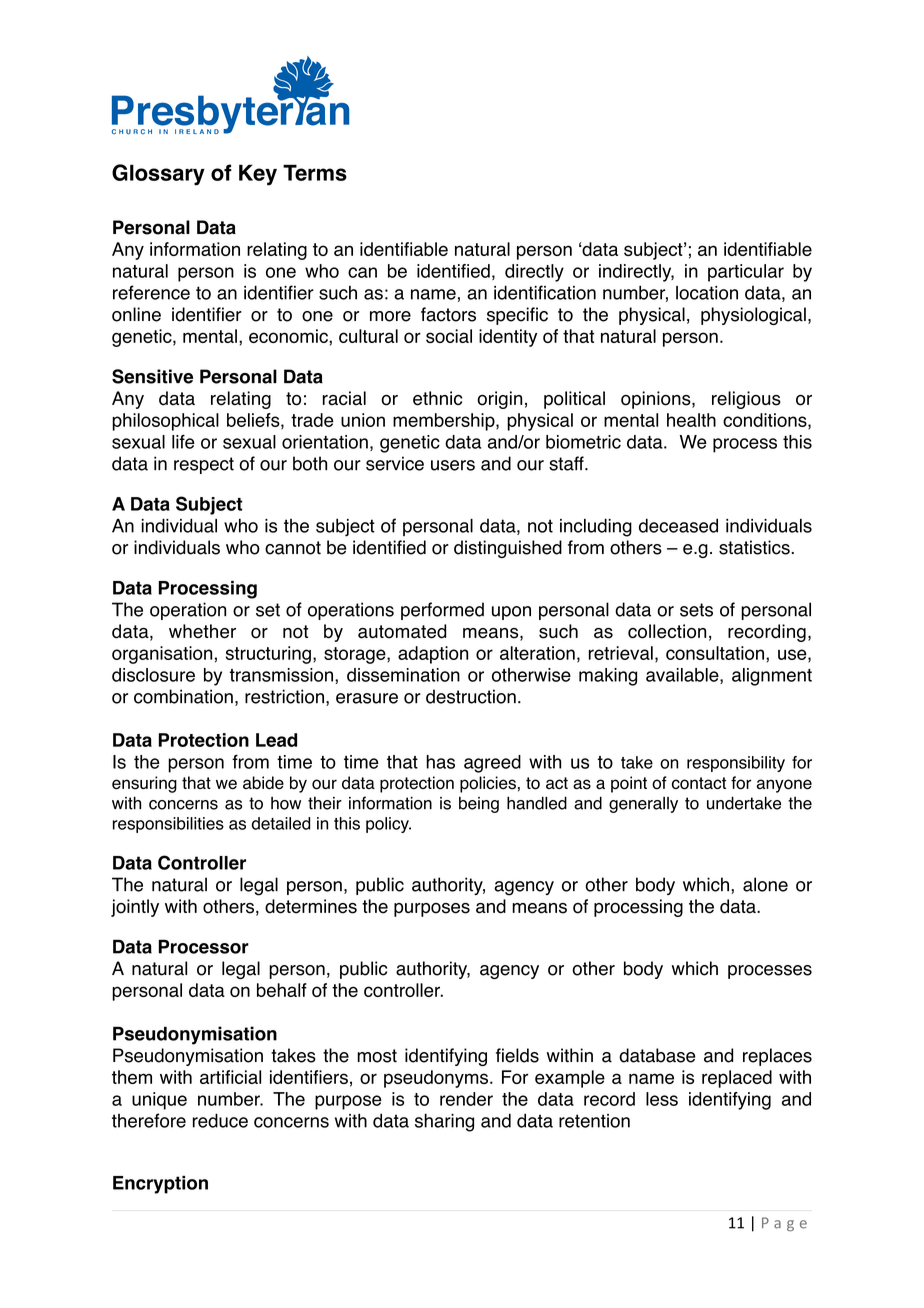 The width and height of the screenshot is (924, 1308). What do you see at coordinates (220, 1120) in the screenshot?
I see `reduce` at bounding box center [220, 1120].
